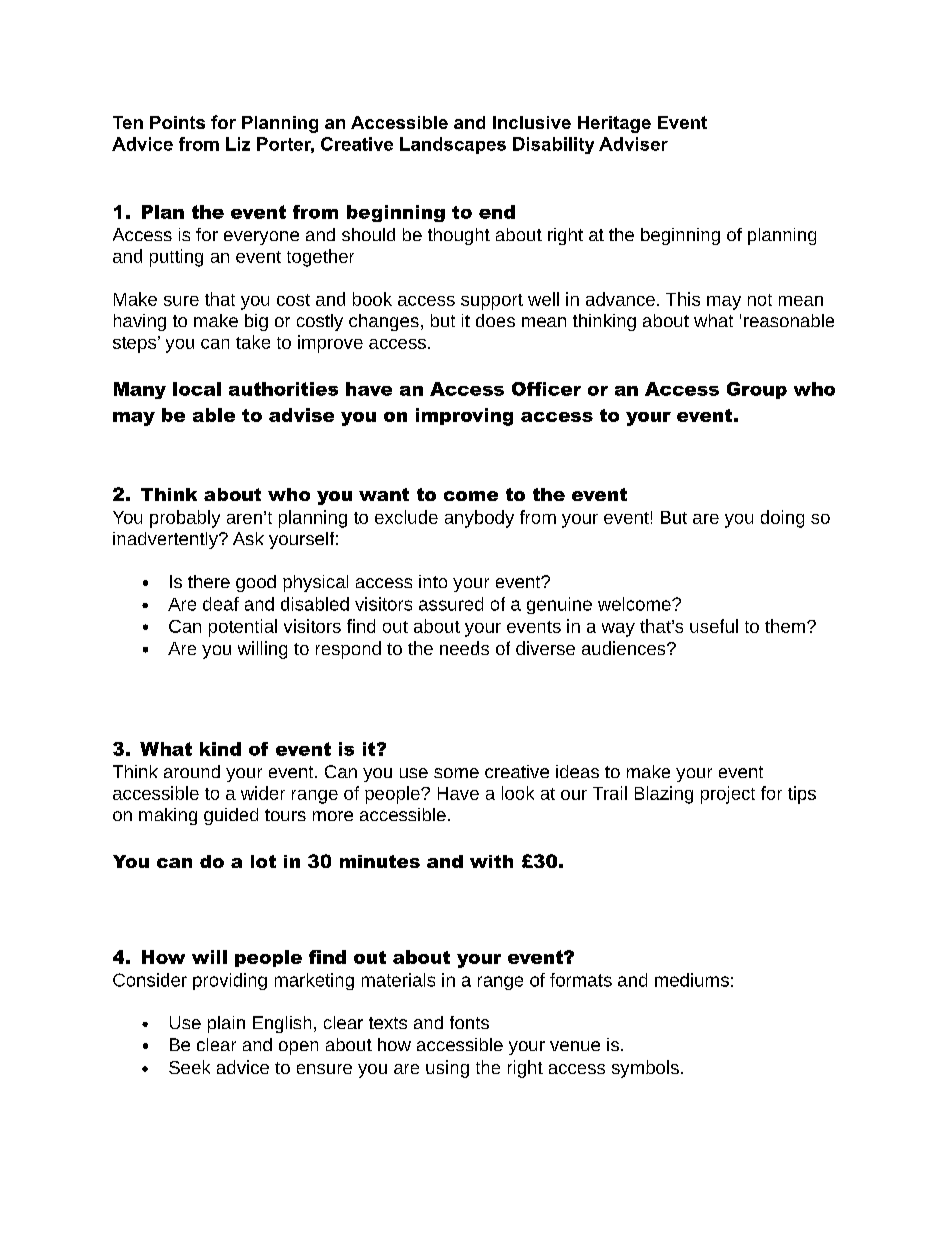 This image has width=952, height=1233. Describe the element at coordinates (220, 749) in the image. I see `kind` at that location.
